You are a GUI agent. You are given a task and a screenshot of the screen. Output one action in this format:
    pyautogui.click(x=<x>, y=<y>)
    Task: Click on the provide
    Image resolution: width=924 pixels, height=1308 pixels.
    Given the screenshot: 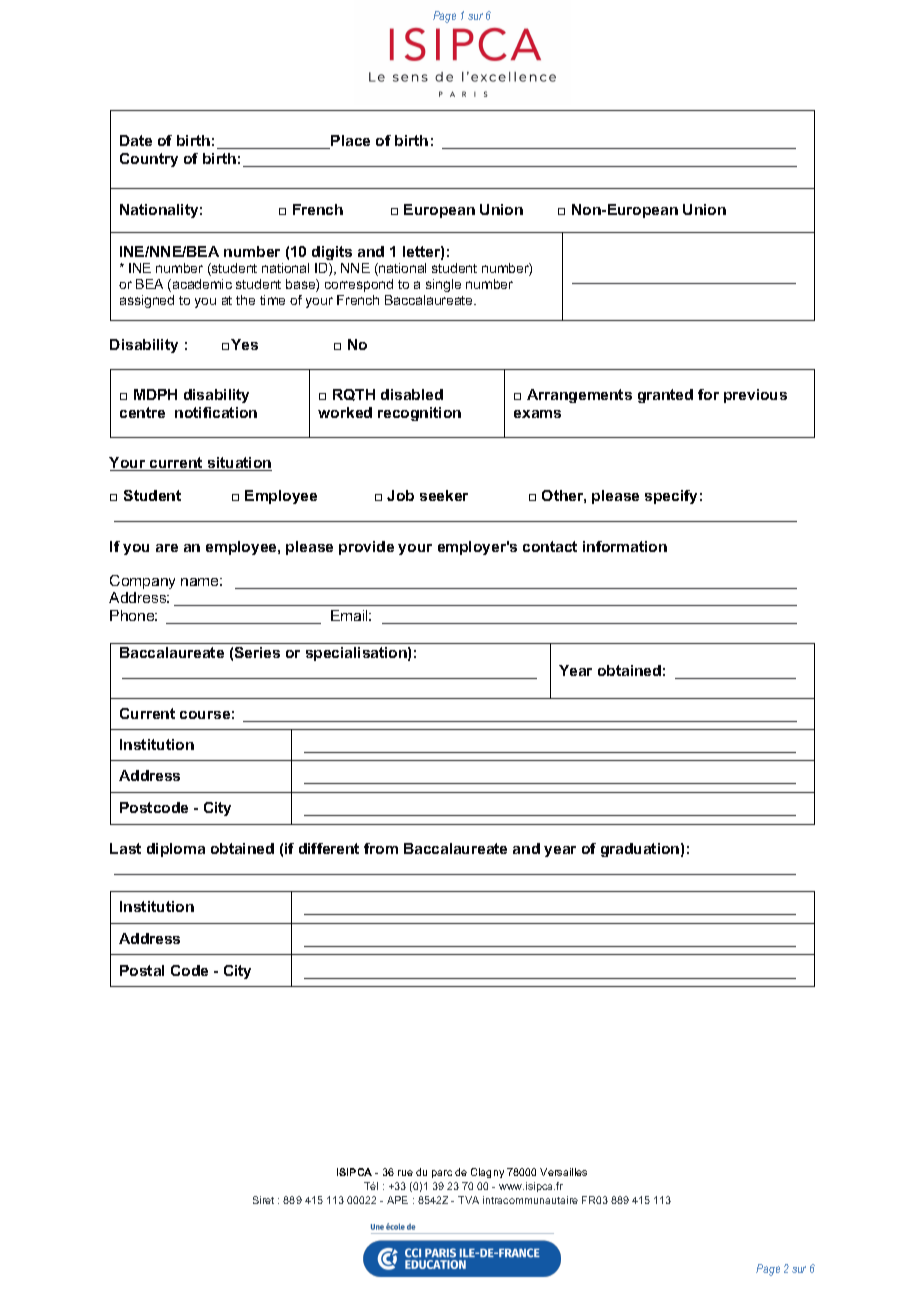 What is the action you would take?
    pyautogui.click(x=366, y=548)
